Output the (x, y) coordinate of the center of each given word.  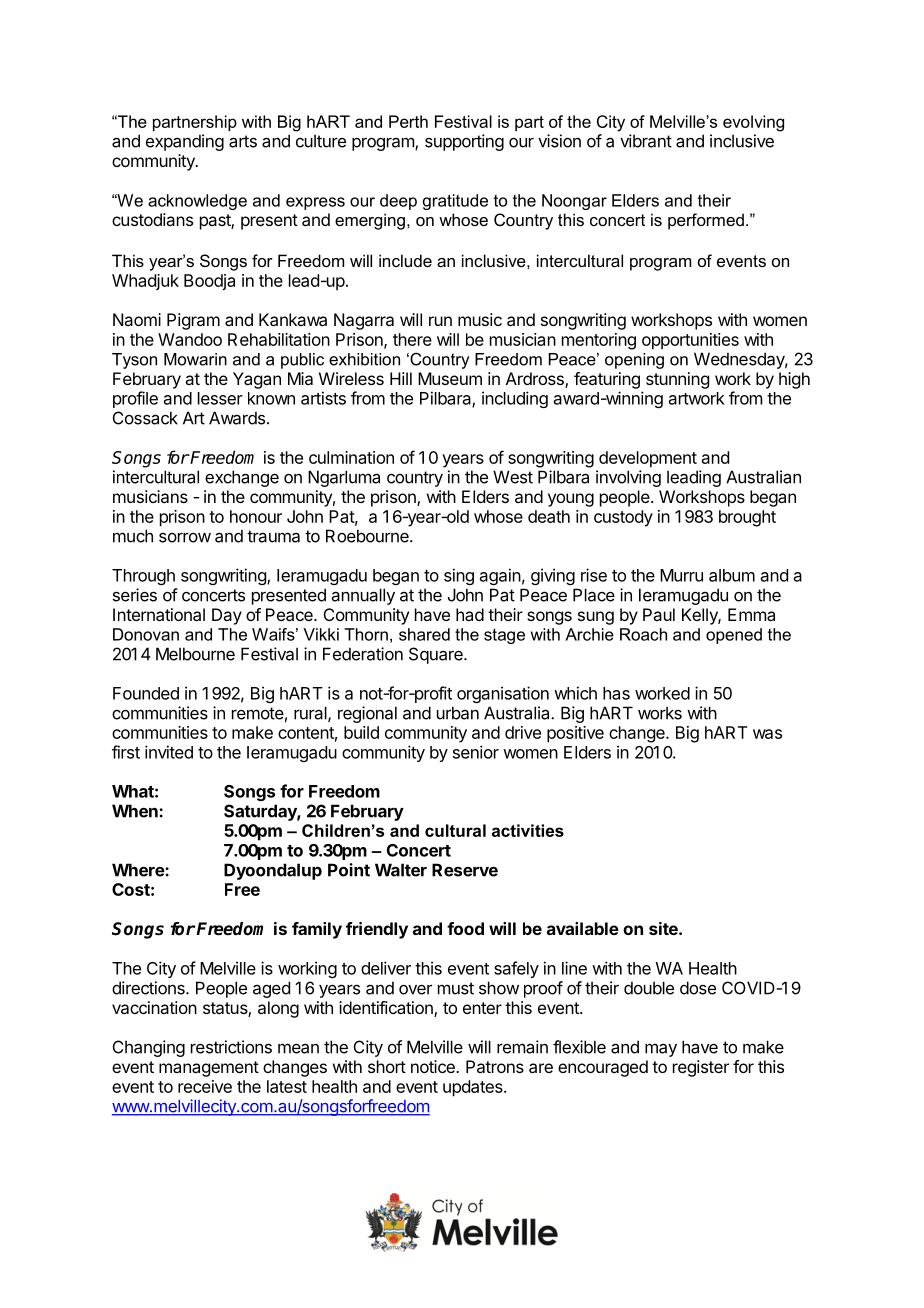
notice (434, 1066)
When (136, 811)
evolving (753, 123)
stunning (677, 380)
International (159, 614)
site (664, 928)
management (209, 1069)
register (701, 1068)
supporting (464, 142)
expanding (185, 142)
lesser (220, 398)
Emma (751, 614)
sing (459, 576)
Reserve (465, 870)
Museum (450, 378)
